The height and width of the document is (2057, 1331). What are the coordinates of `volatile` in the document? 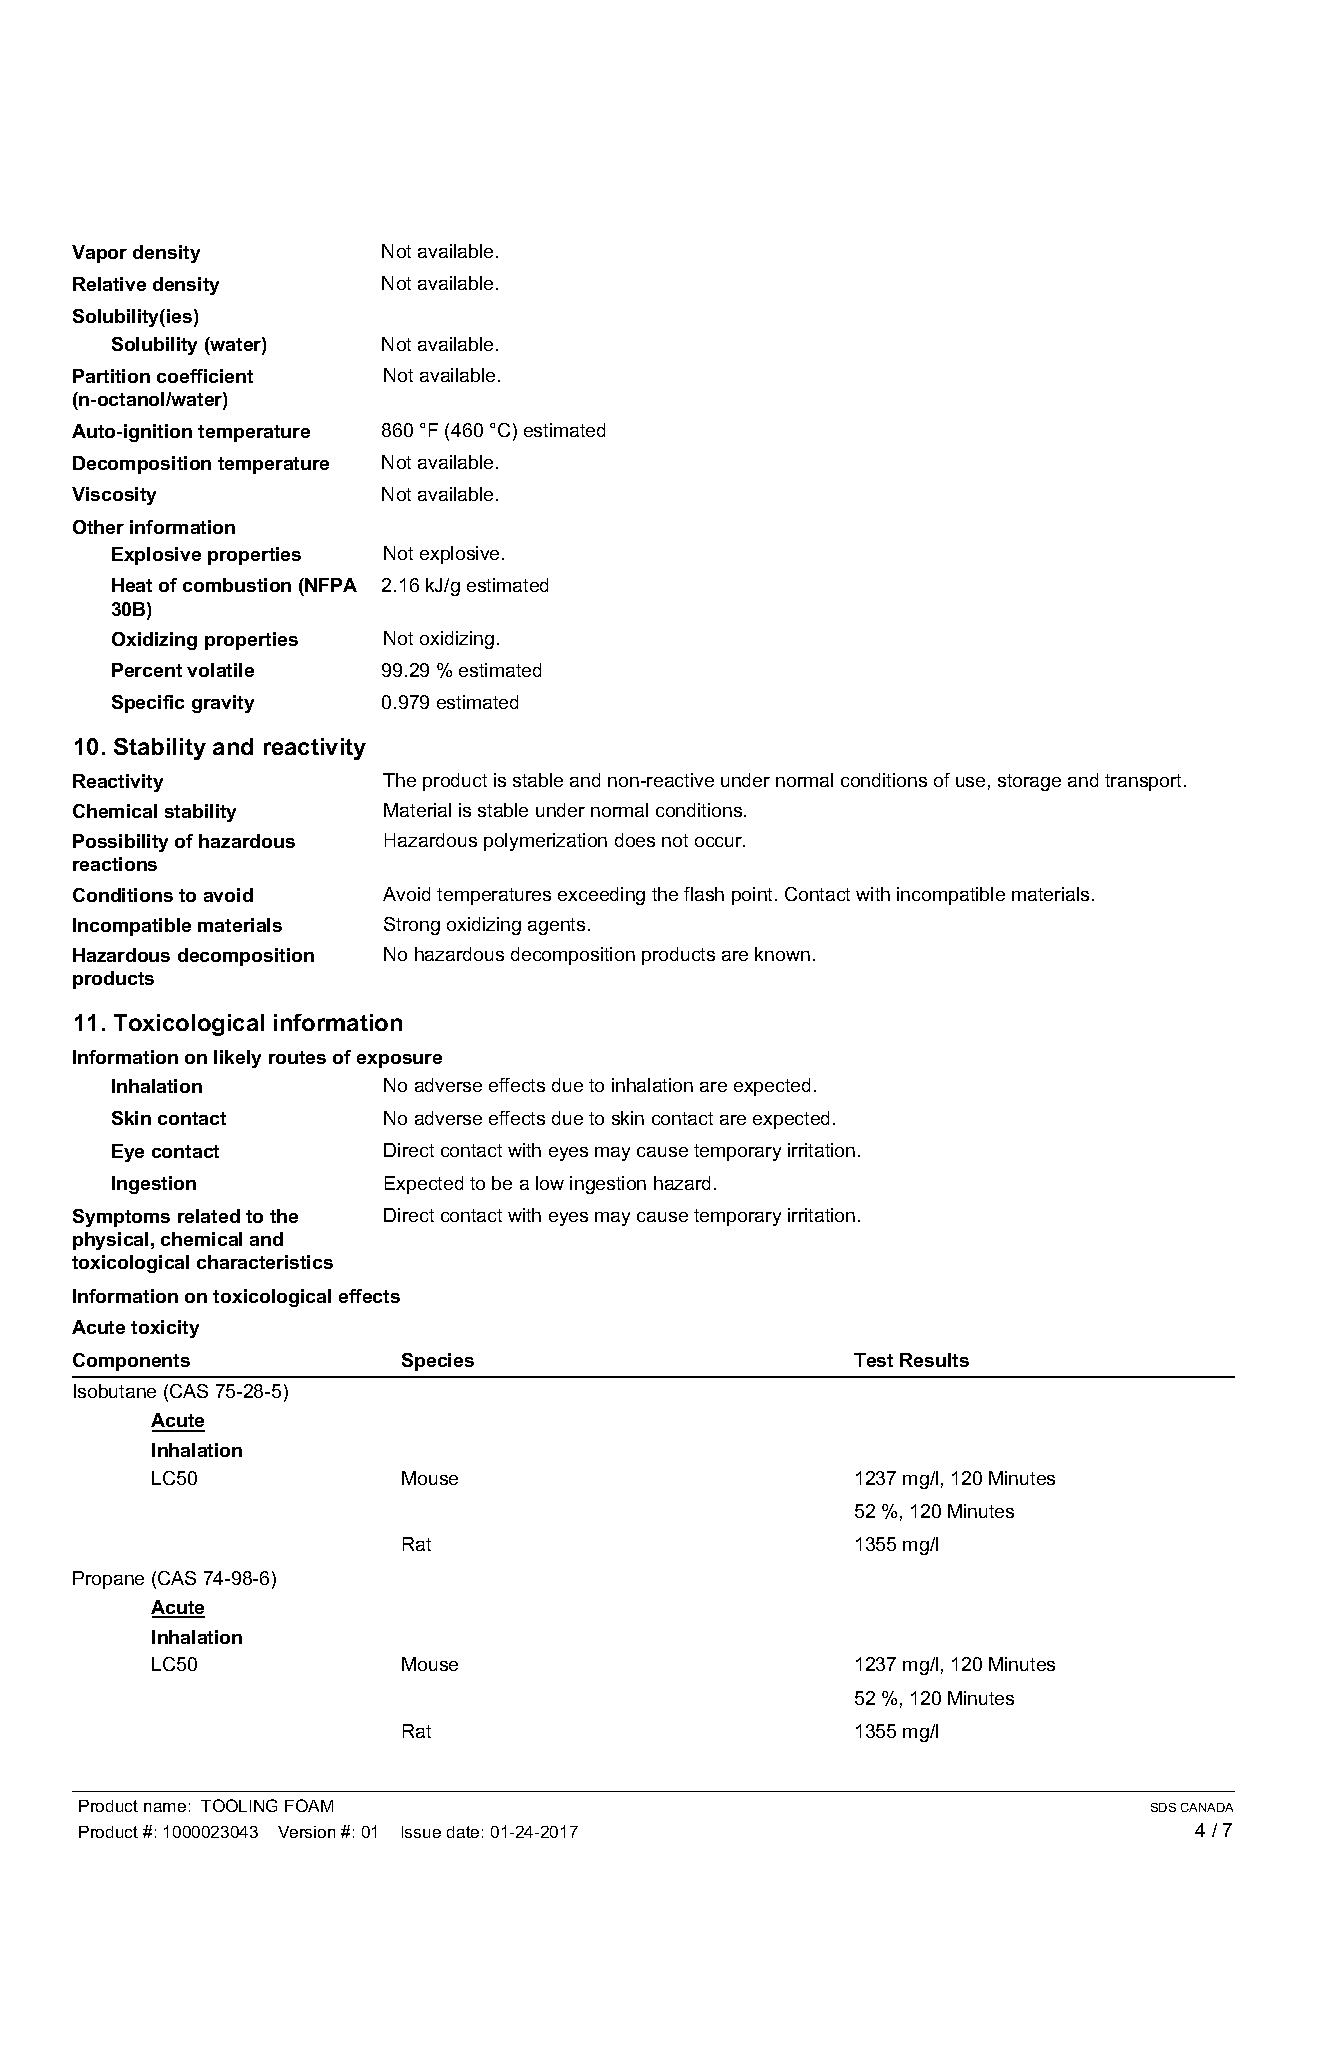 It's located at (220, 670).
